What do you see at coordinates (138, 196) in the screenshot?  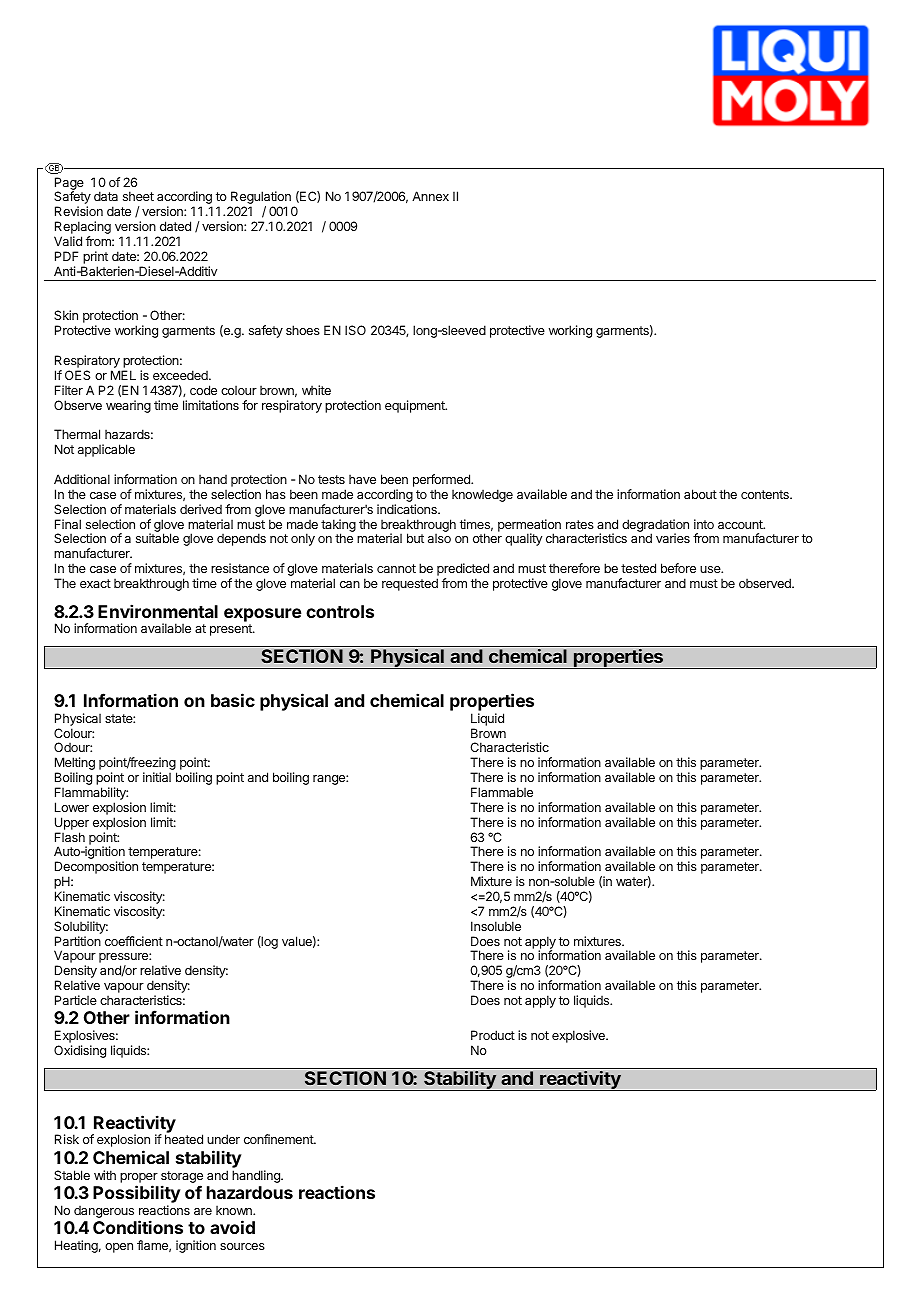 I see `sheet` at bounding box center [138, 196].
